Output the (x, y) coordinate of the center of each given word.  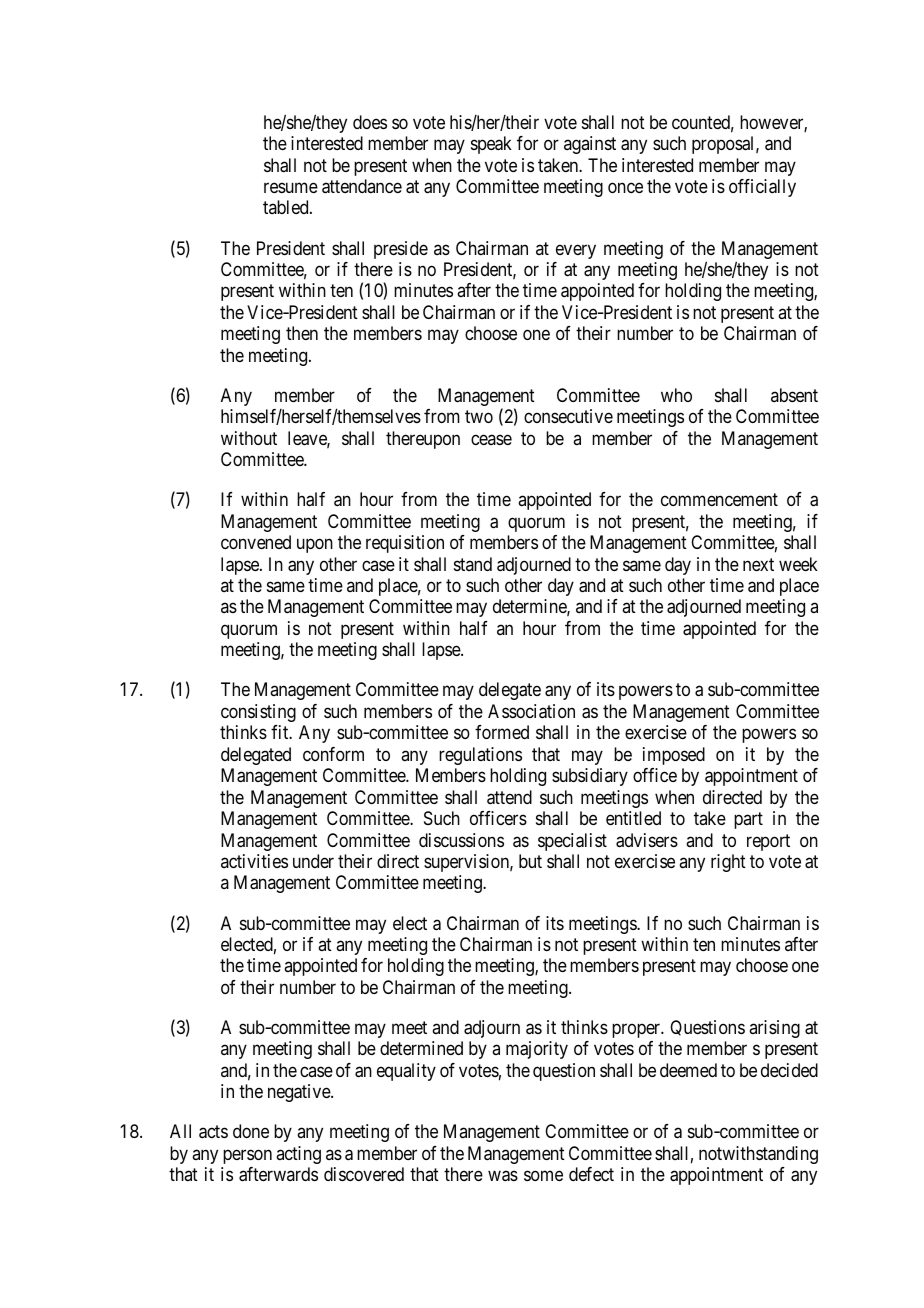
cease (491, 439)
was (503, 1176)
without (249, 438)
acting (298, 1155)
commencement (719, 500)
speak (491, 145)
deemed (688, 1070)
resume (291, 188)
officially (762, 188)
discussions (461, 840)
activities (254, 861)
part (748, 820)
